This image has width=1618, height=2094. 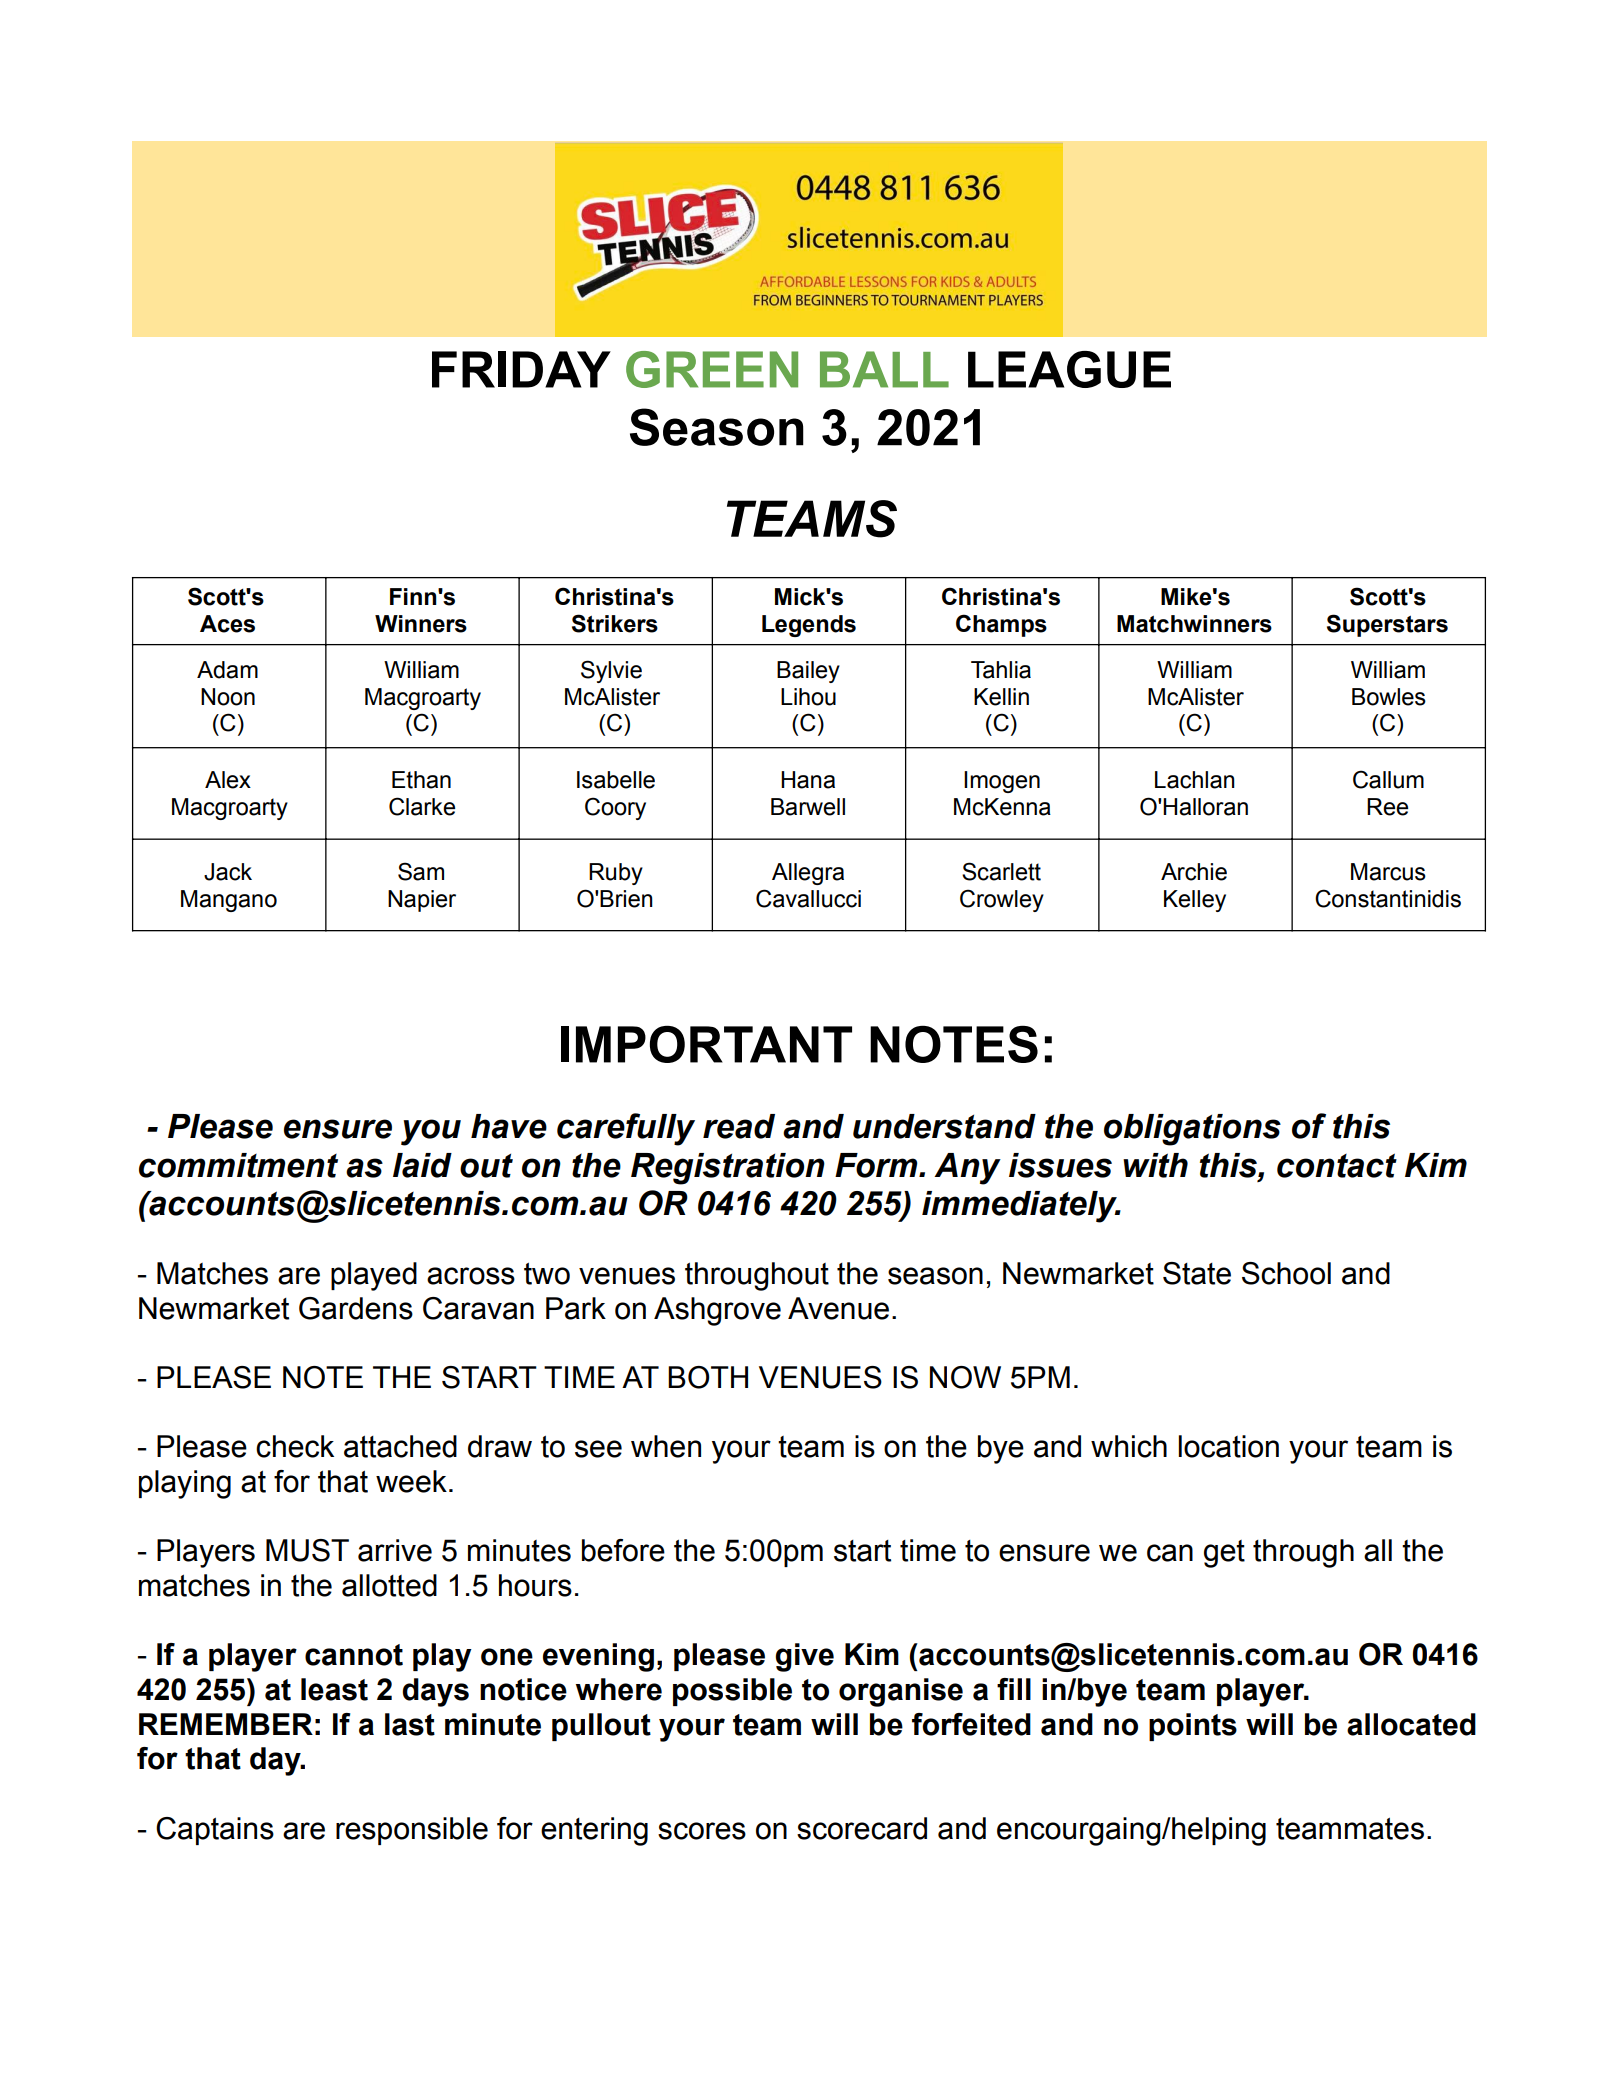 What do you see at coordinates (1195, 780) in the image?
I see `Lachlan` at bounding box center [1195, 780].
